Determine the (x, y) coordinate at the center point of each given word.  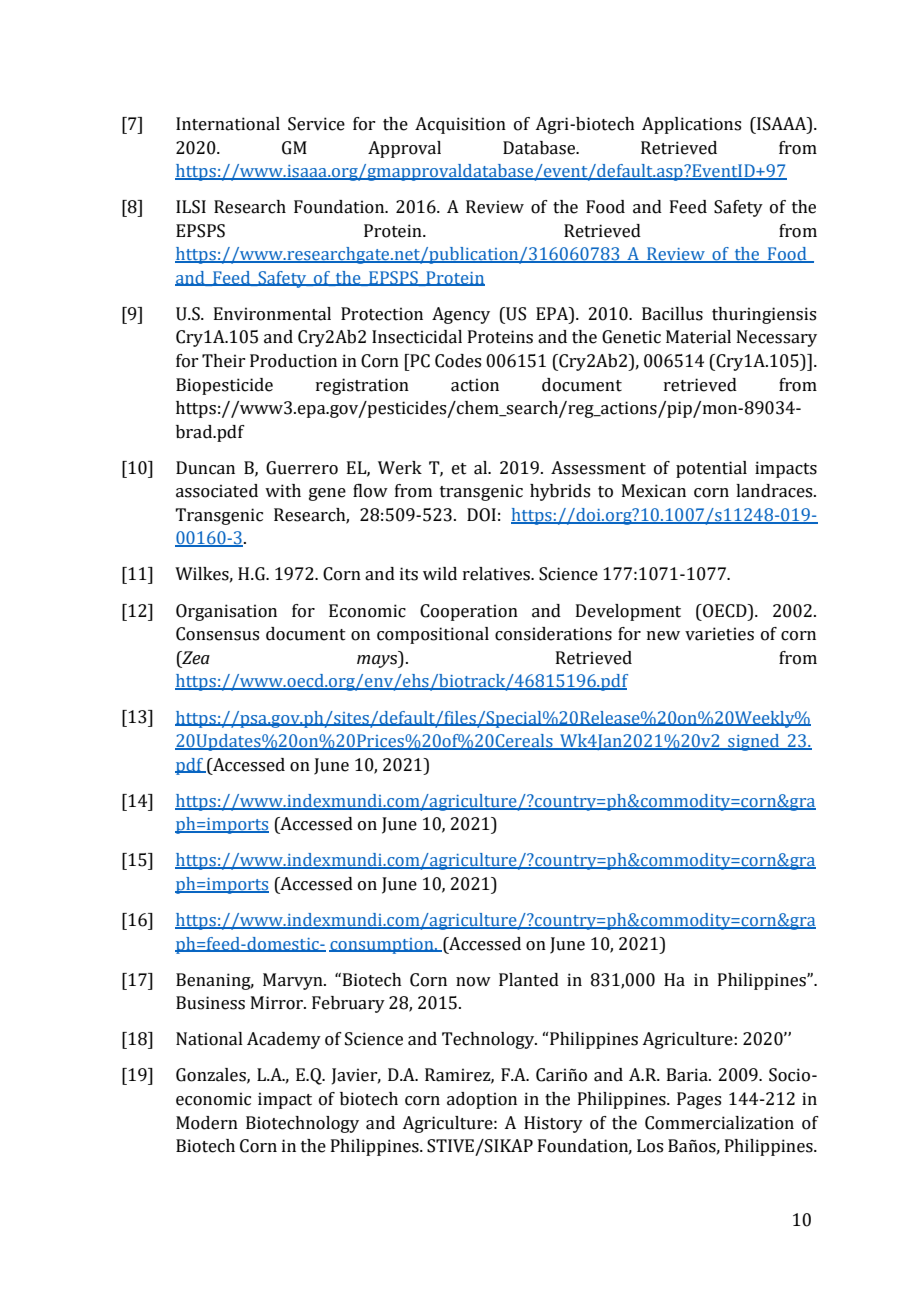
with (283, 491)
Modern (207, 1123)
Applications (691, 125)
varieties (719, 634)
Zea (195, 659)
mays (378, 661)
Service (316, 124)
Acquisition (460, 125)
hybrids (560, 492)
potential (711, 469)
